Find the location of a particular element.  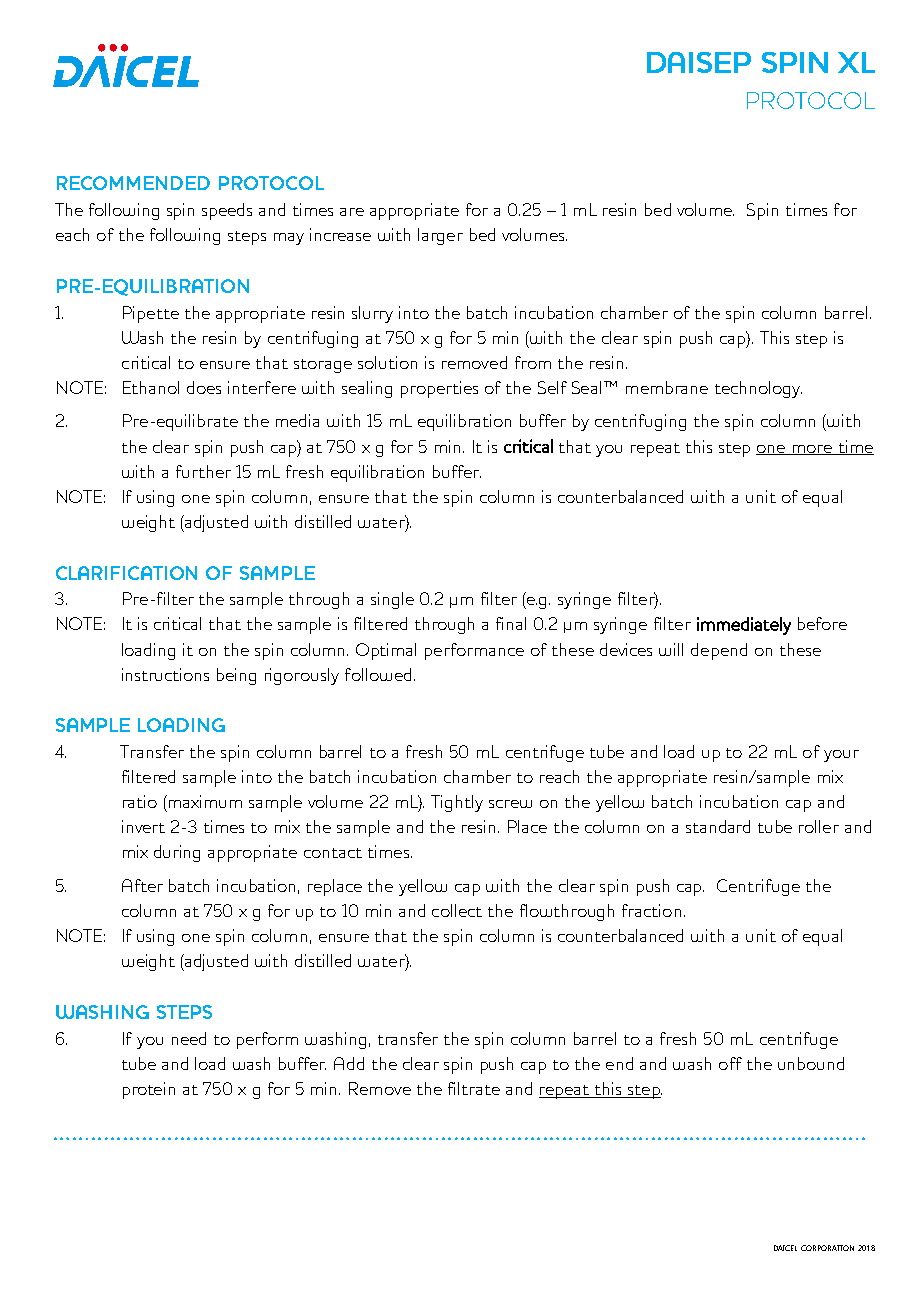

larger is located at coordinates (440, 236).
